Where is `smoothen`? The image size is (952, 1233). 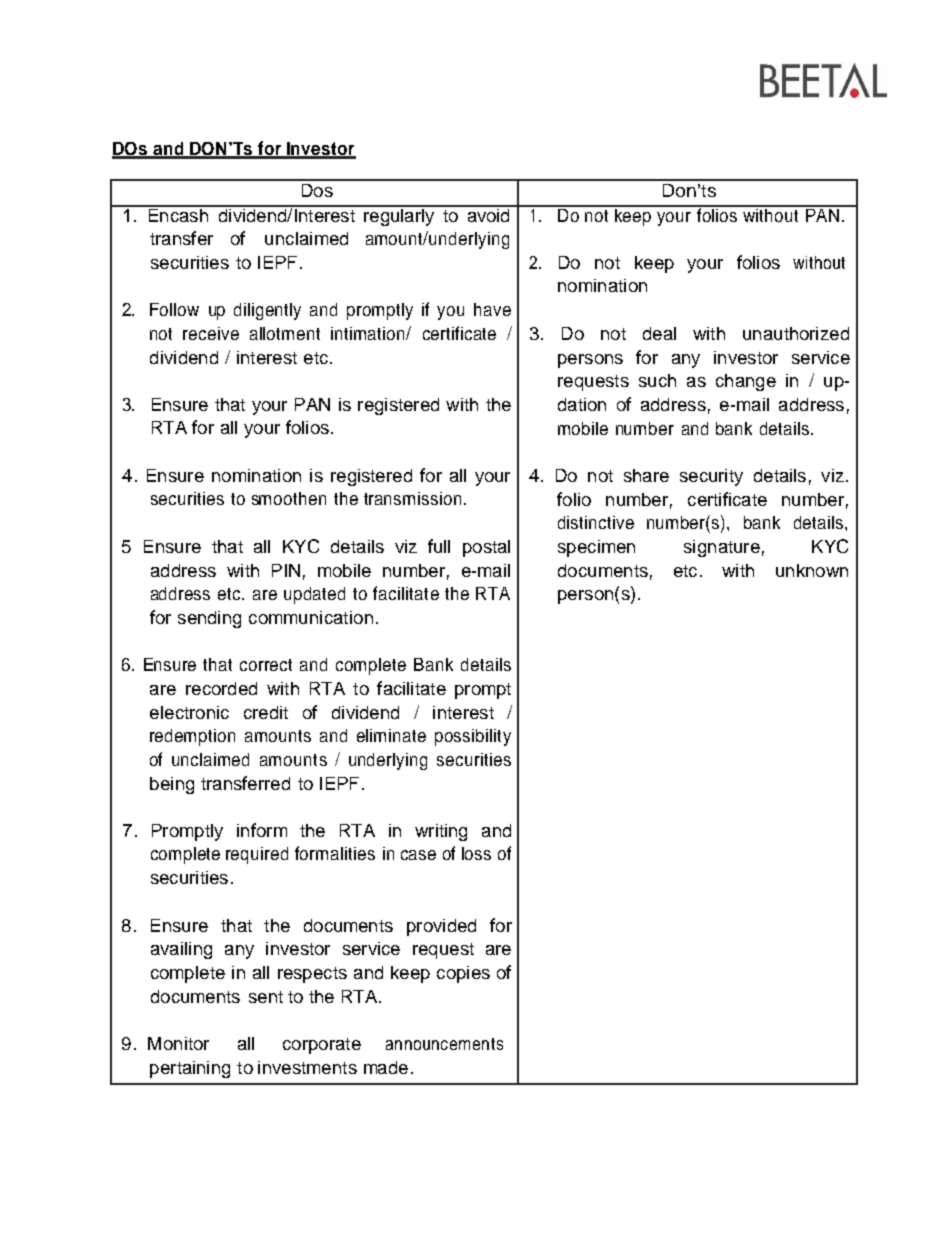 smoothen is located at coordinates (289, 498).
